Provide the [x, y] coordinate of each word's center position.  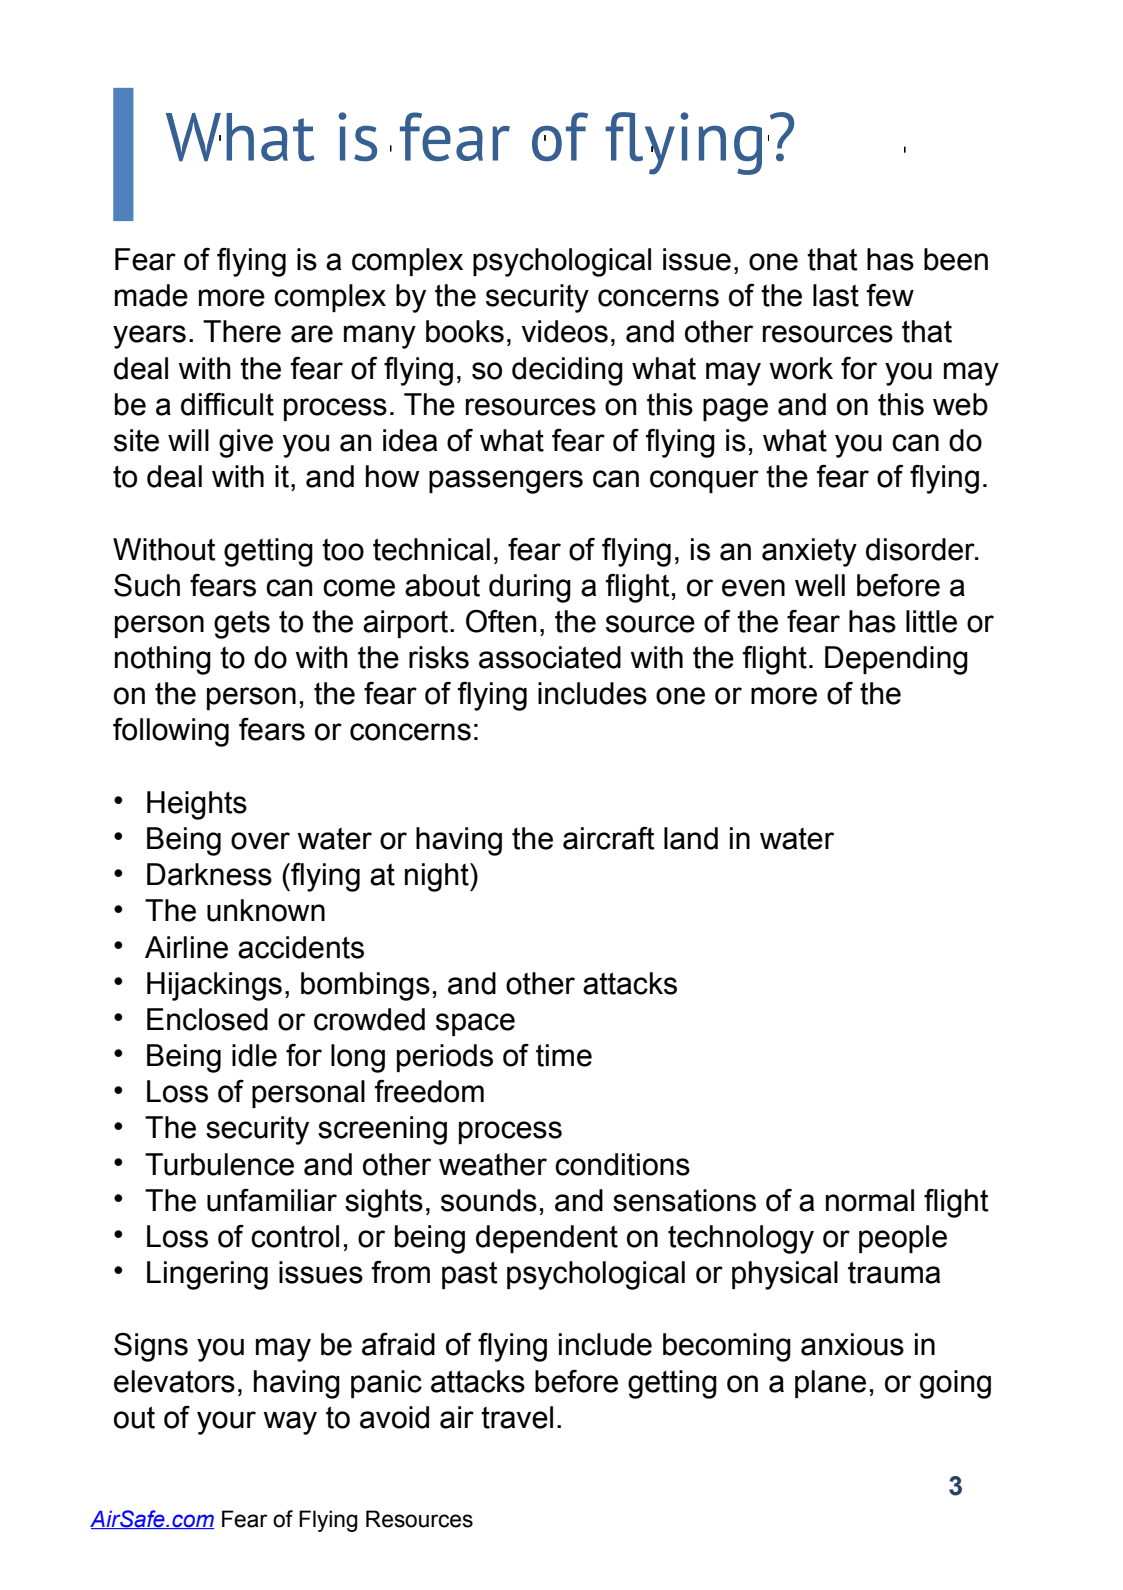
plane [830, 1384]
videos [564, 331]
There [242, 331]
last [836, 295]
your [226, 1423]
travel [517, 1417]
